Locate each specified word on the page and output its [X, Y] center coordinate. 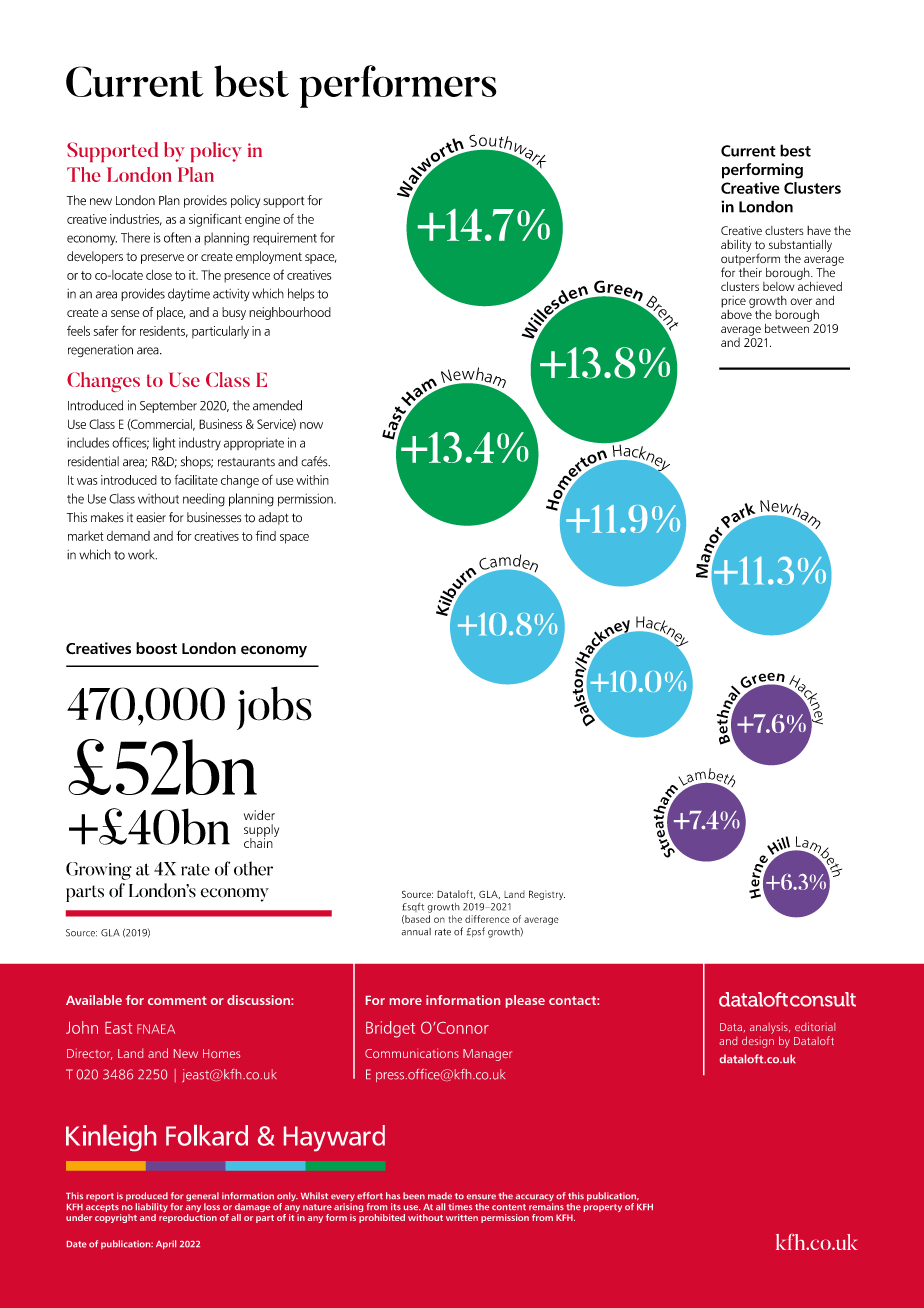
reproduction [188, 1218]
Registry [547, 895]
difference [487, 919]
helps [301, 294]
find [266, 536]
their [750, 271]
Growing [99, 871]
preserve [162, 259]
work [142, 554]
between [788, 327]
